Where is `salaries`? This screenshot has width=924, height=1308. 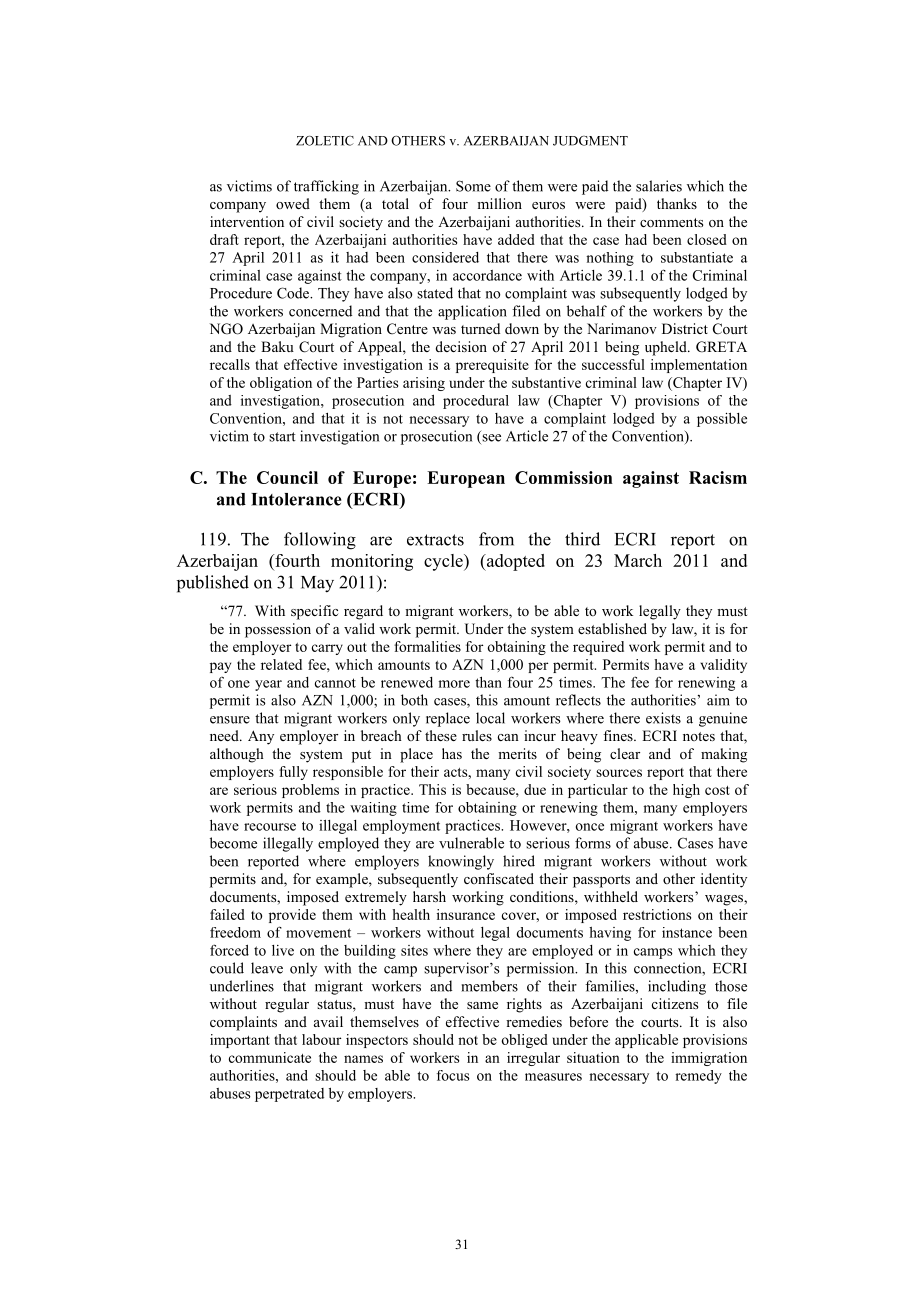 salaries is located at coordinates (659, 186).
